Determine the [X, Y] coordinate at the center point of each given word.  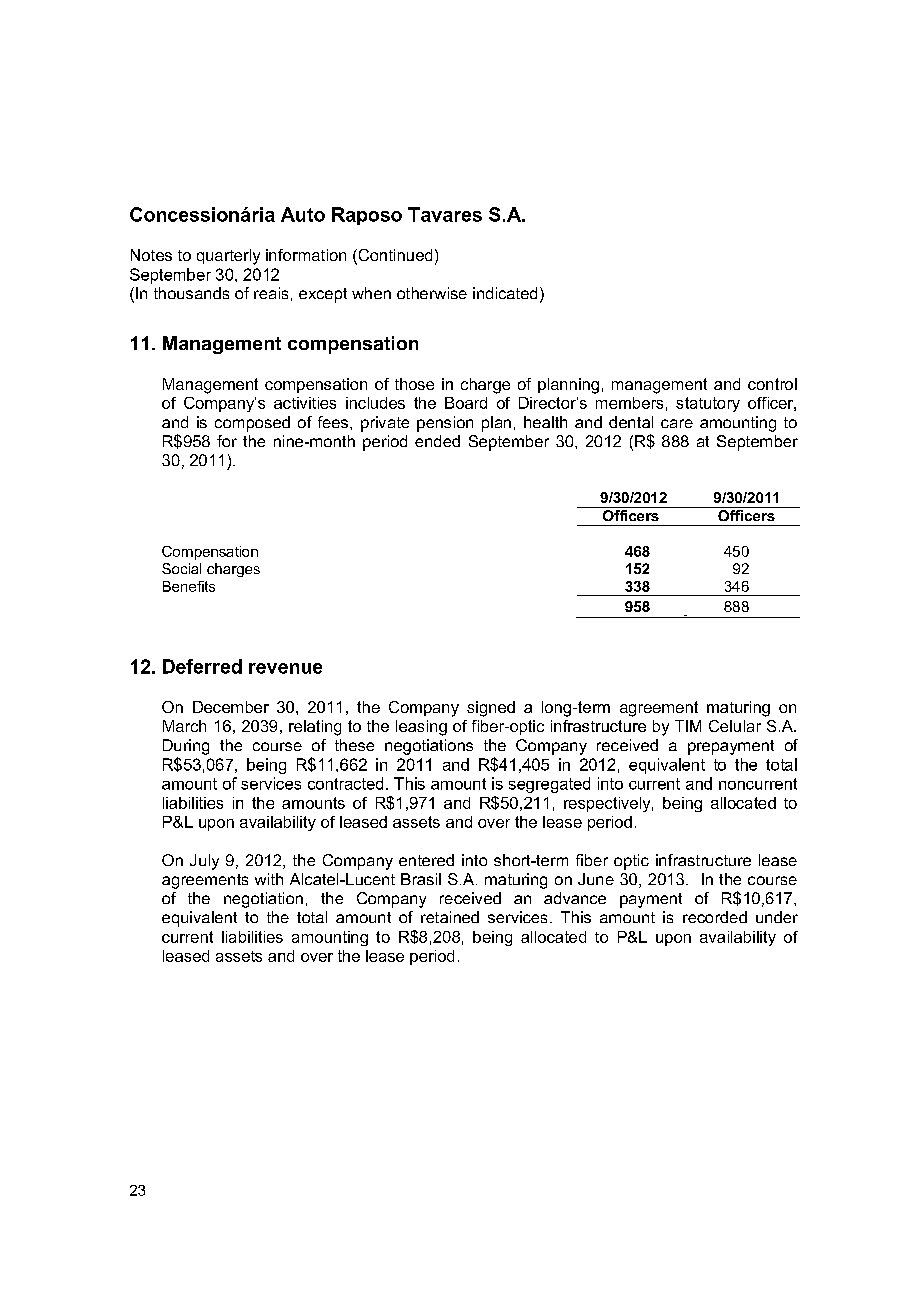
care [677, 423]
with [269, 879]
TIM [688, 726]
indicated [505, 293]
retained [450, 917]
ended [437, 441]
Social [181, 568]
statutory [708, 404]
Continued [394, 256]
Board [466, 403]
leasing [421, 728]
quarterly [228, 257]
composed [252, 424]
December [231, 707]
